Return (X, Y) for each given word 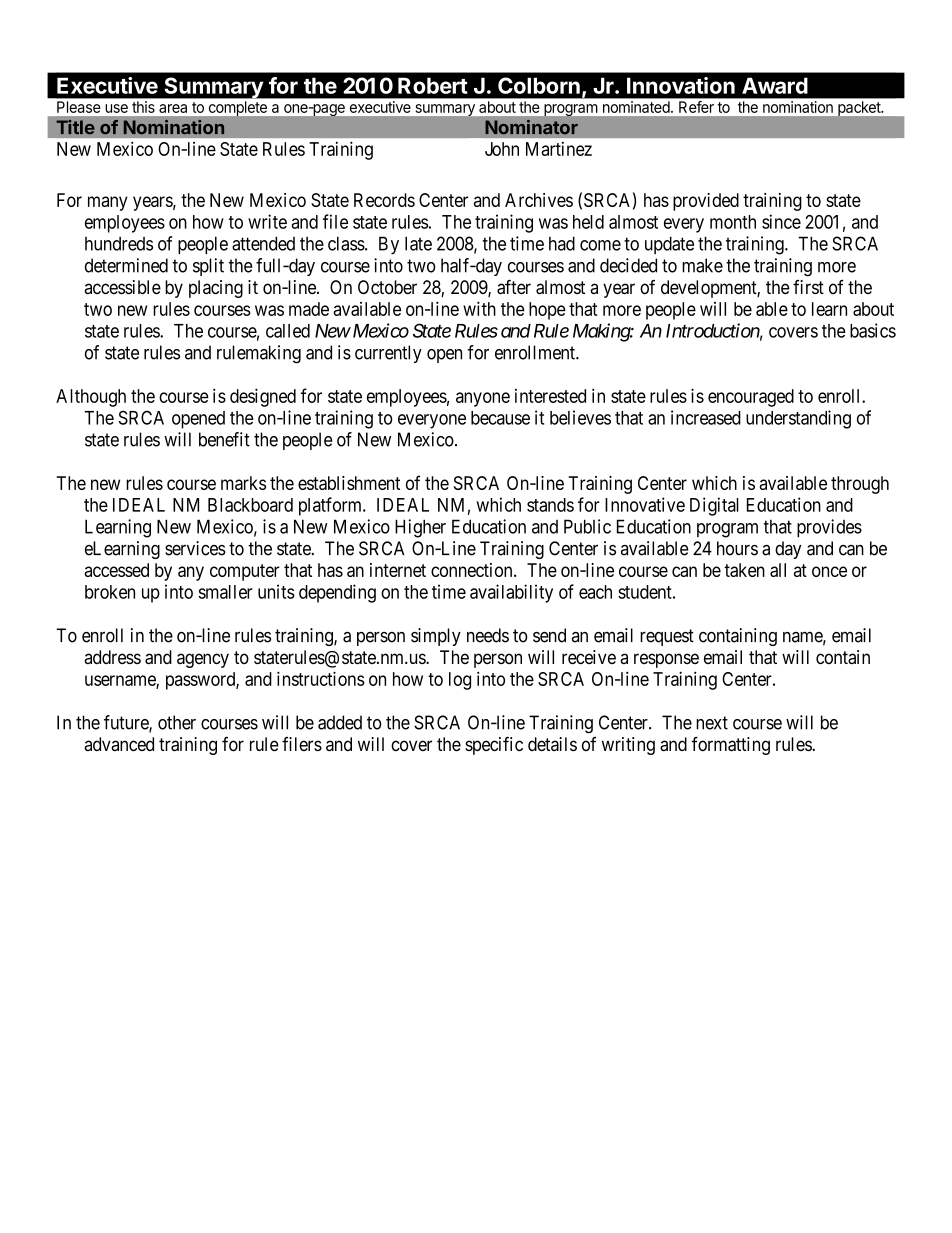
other (177, 722)
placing (216, 289)
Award (775, 85)
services (195, 548)
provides (829, 528)
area (173, 108)
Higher (420, 528)
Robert (433, 85)
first (808, 287)
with (479, 308)
